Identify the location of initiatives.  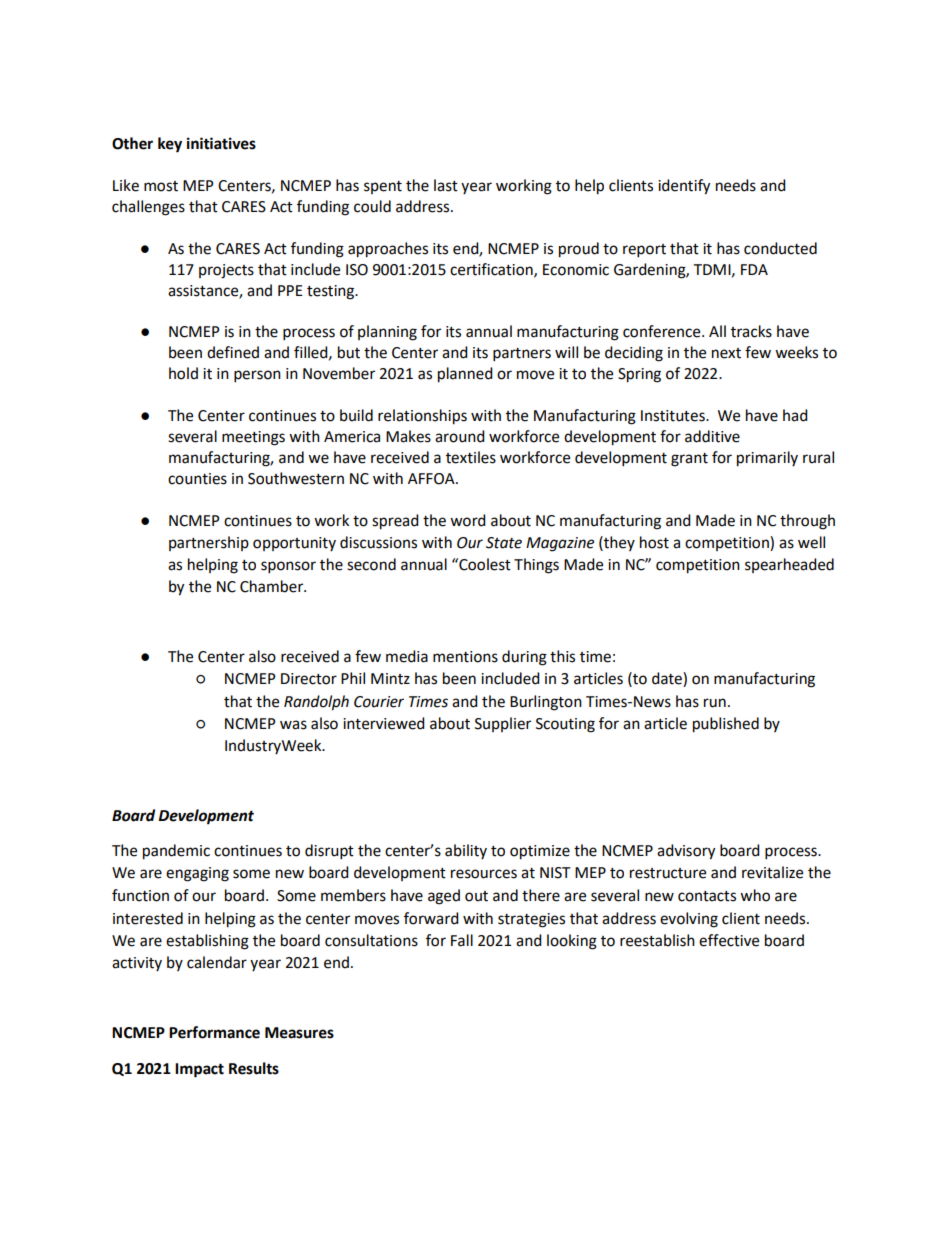
(221, 143).
